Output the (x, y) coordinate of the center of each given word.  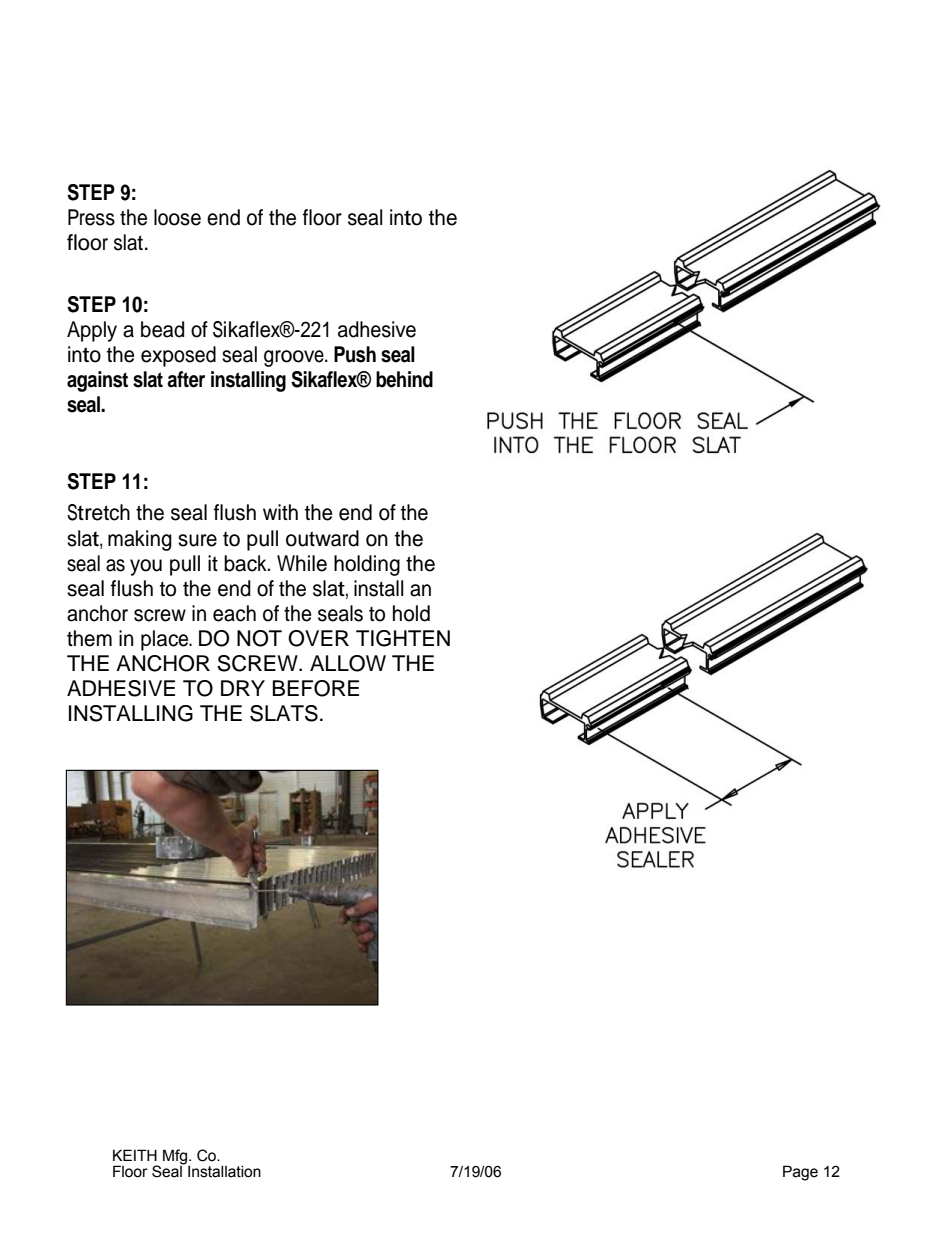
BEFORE (316, 688)
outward (322, 538)
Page (800, 1173)
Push (355, 354)
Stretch (98, 512)
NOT (259, 638)
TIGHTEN (403, 638)
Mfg (176, 1158)
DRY (243, 688)
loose (177, 217)
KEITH (135, 1155)
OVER (318, 638)
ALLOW (348, 663)
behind (404, 379)
